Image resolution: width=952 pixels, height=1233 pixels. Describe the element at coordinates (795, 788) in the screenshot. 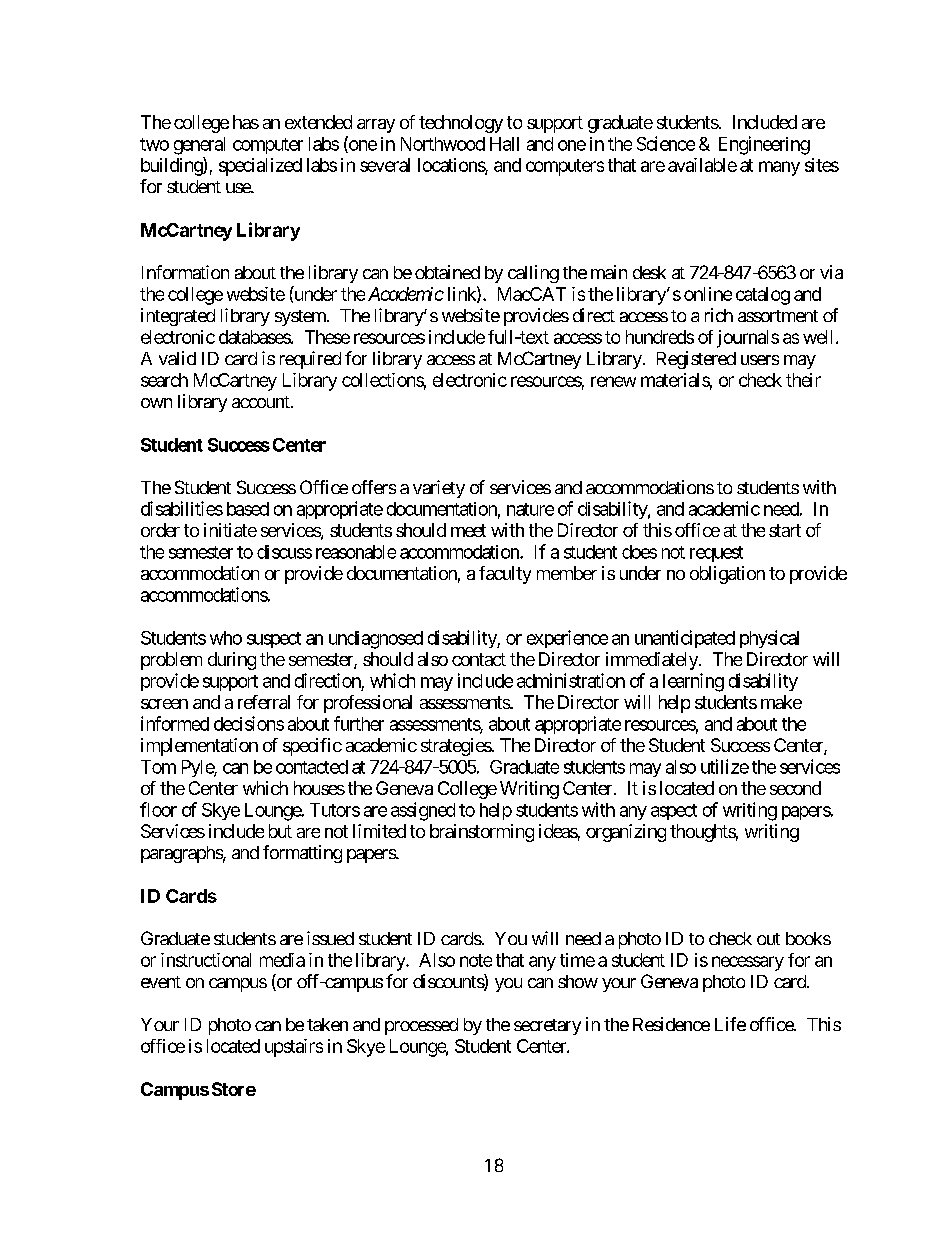

I see `second` at that location.
